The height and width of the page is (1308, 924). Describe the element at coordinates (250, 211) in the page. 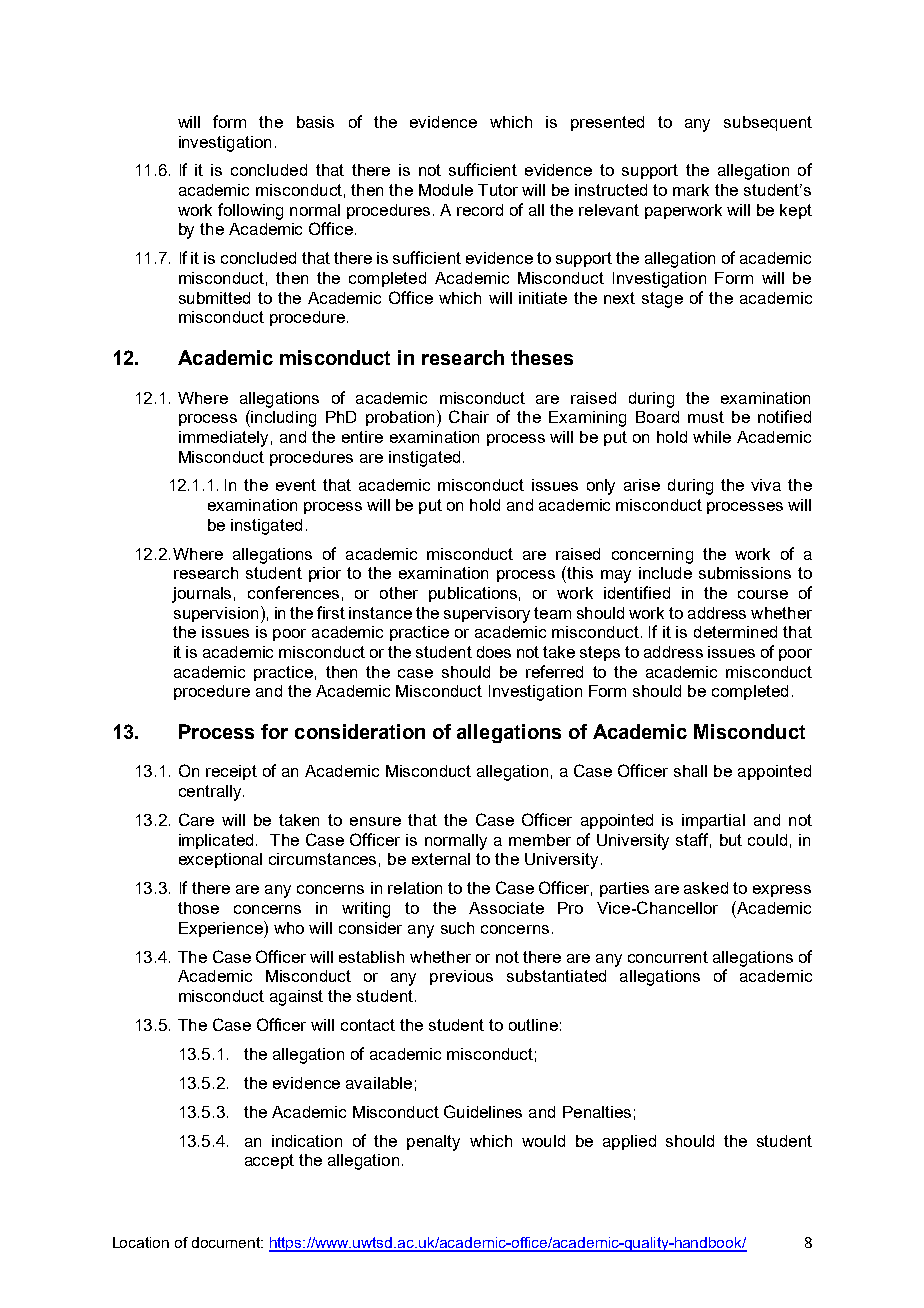

I see `following` at that location.
